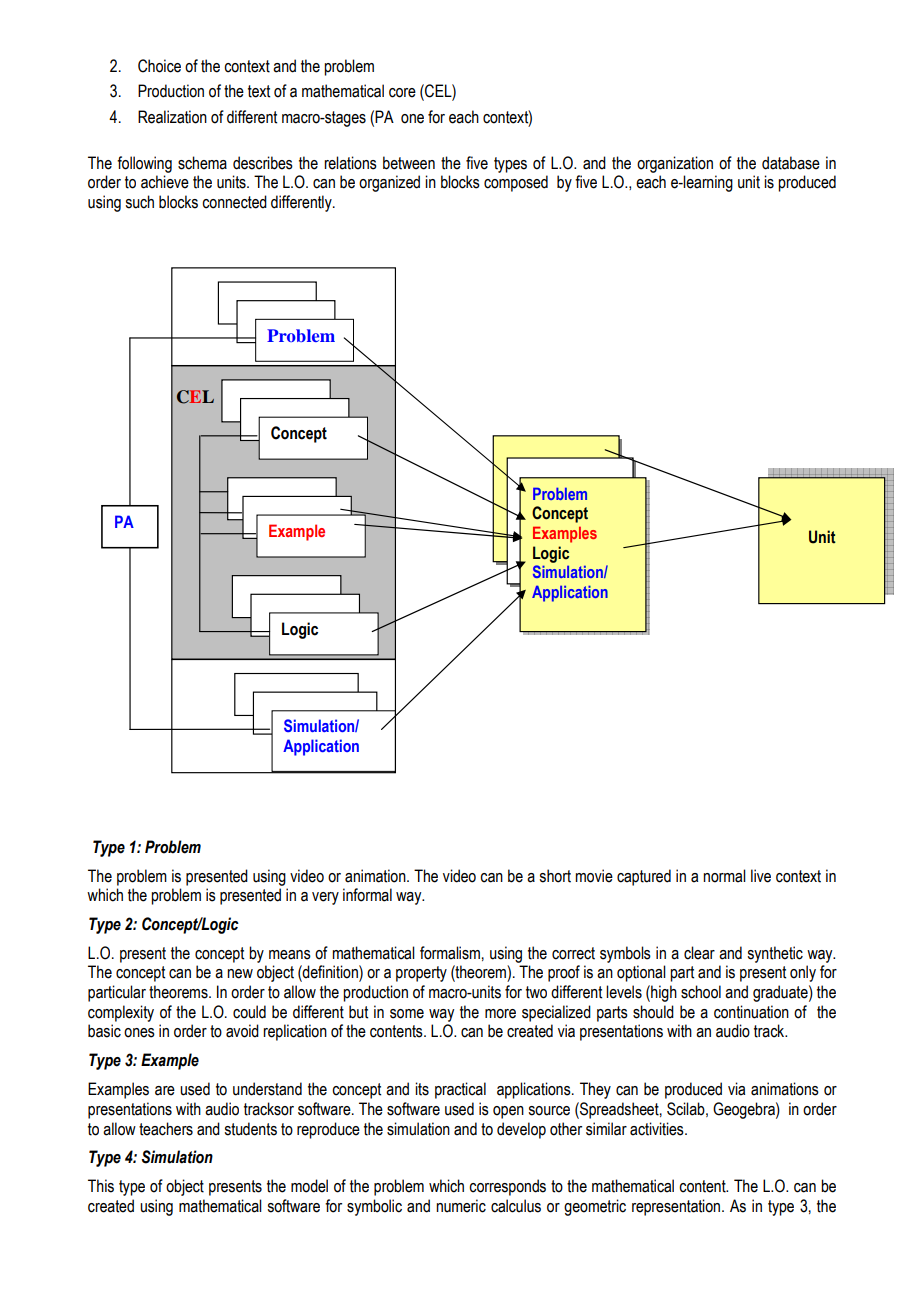  What do you see at coordinates (555, 876) in the screenshot?
I see `short` at bounding box center [555, 876].
